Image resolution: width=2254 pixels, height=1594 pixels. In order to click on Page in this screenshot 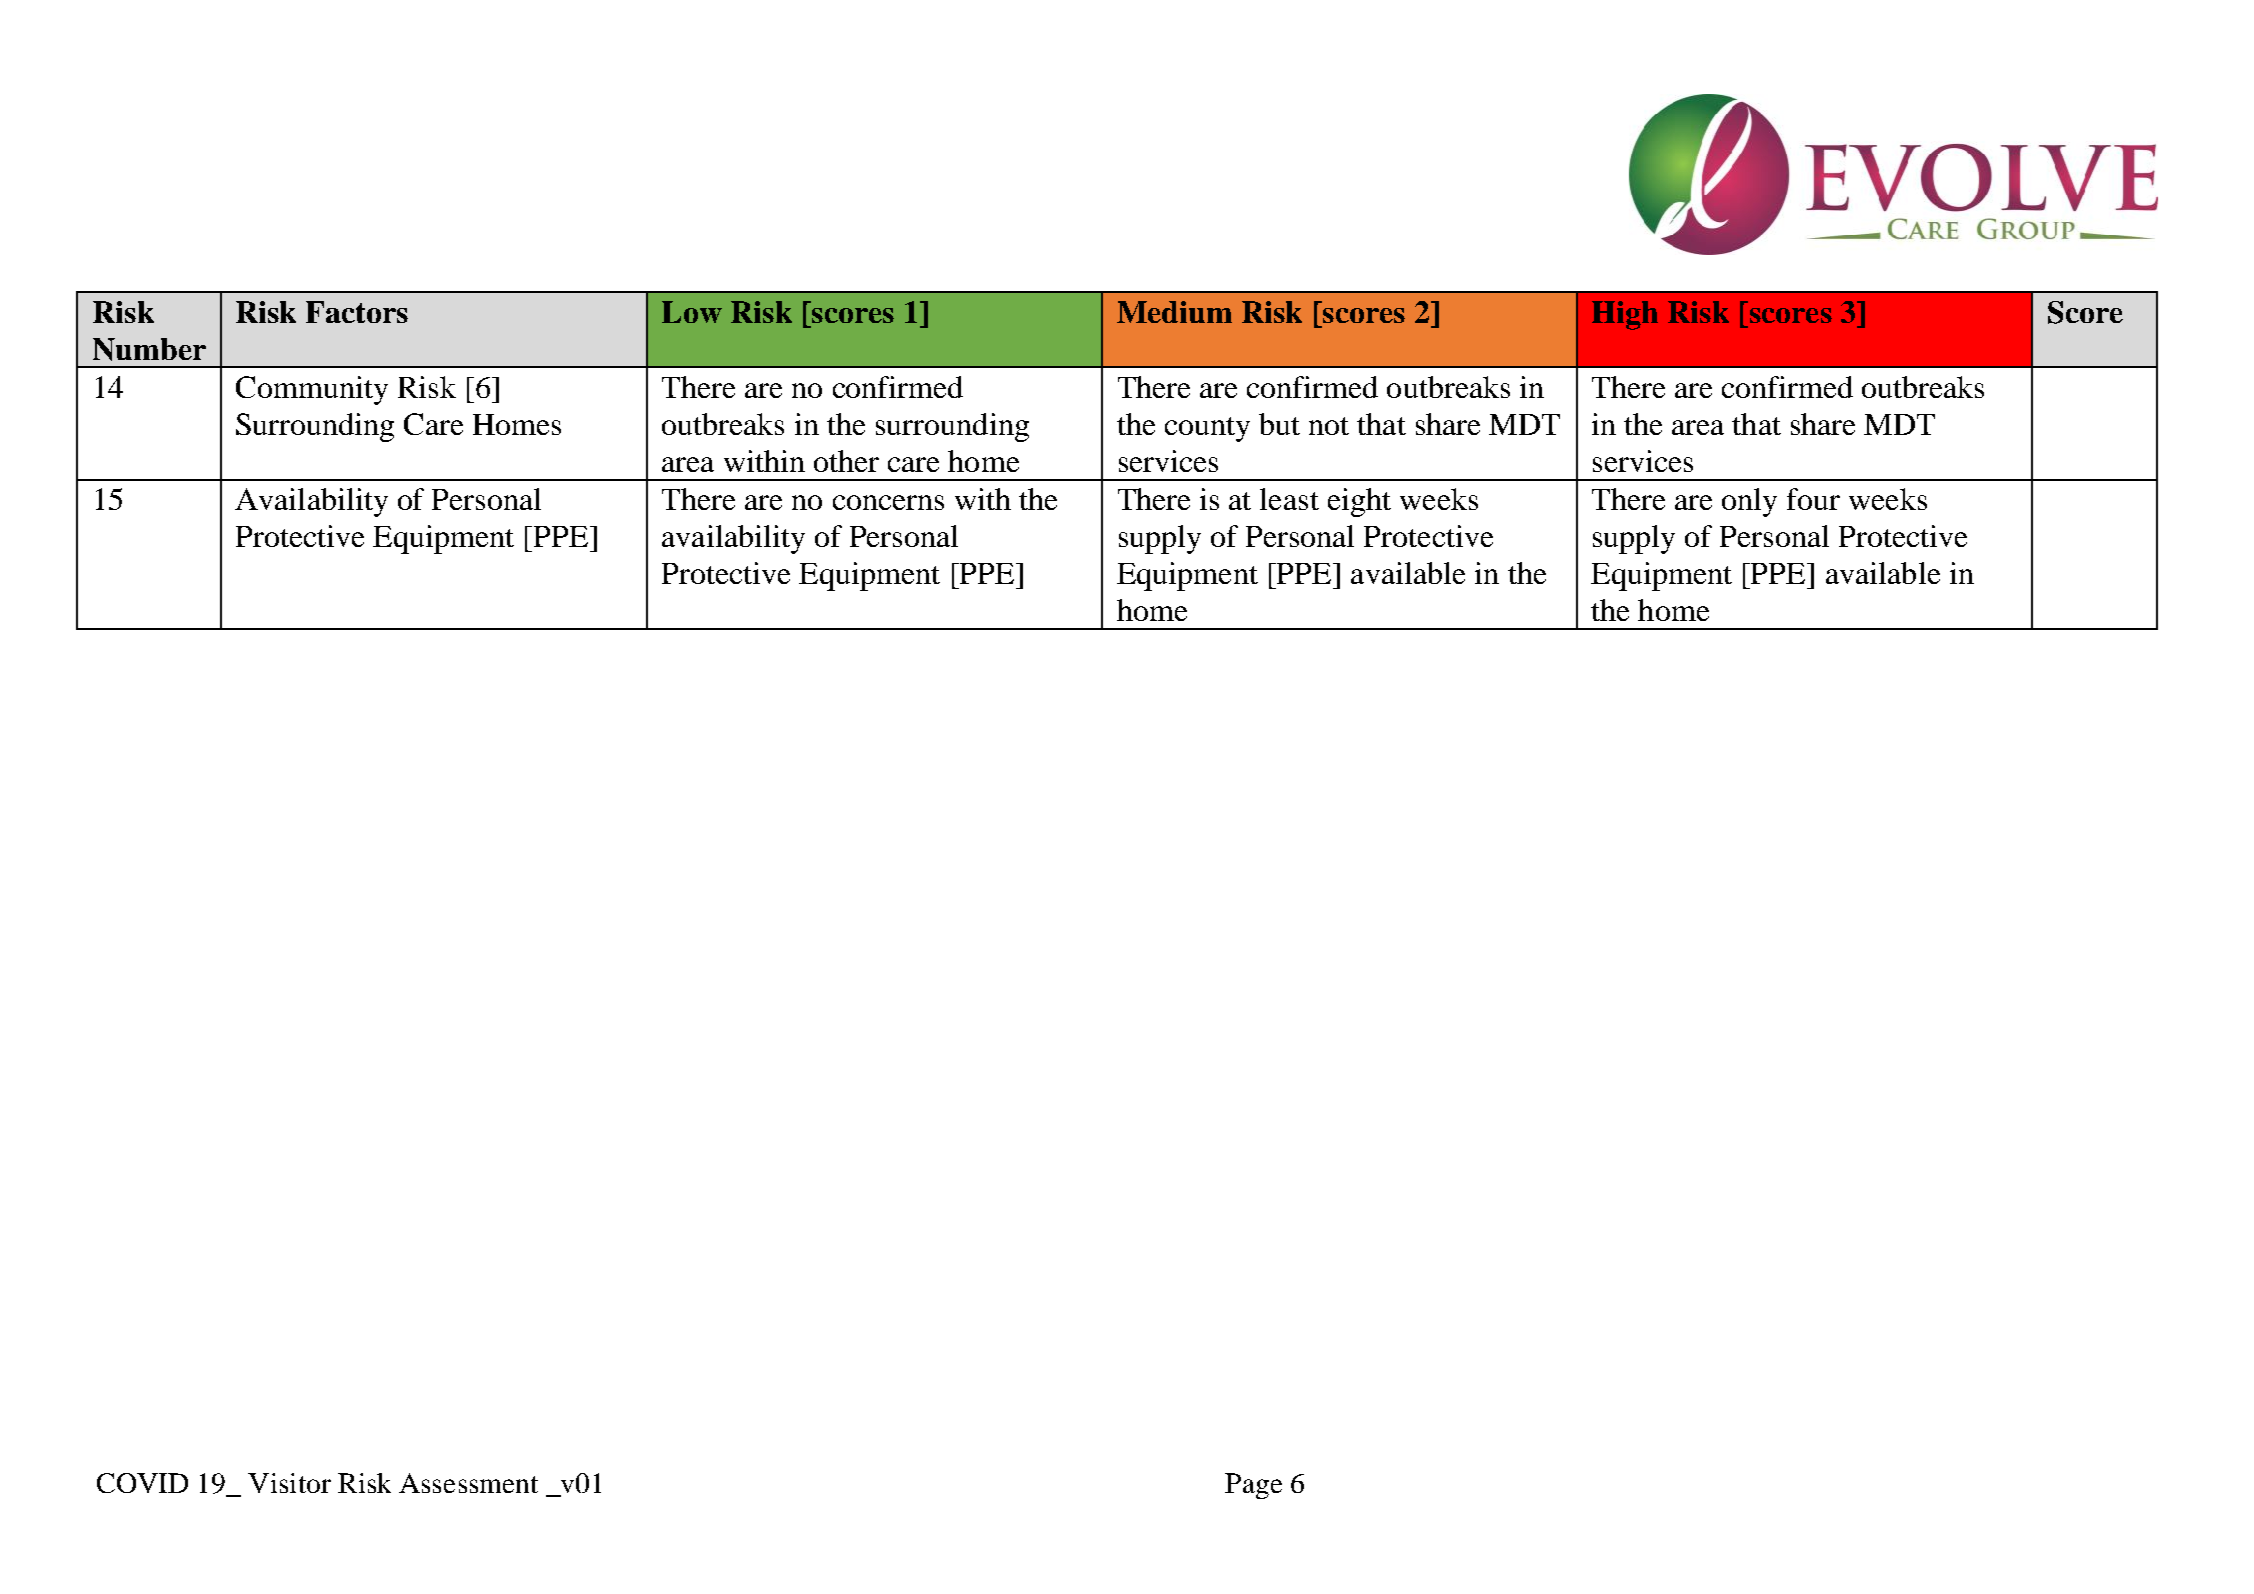, I will do `click(1253, 1486)`.
